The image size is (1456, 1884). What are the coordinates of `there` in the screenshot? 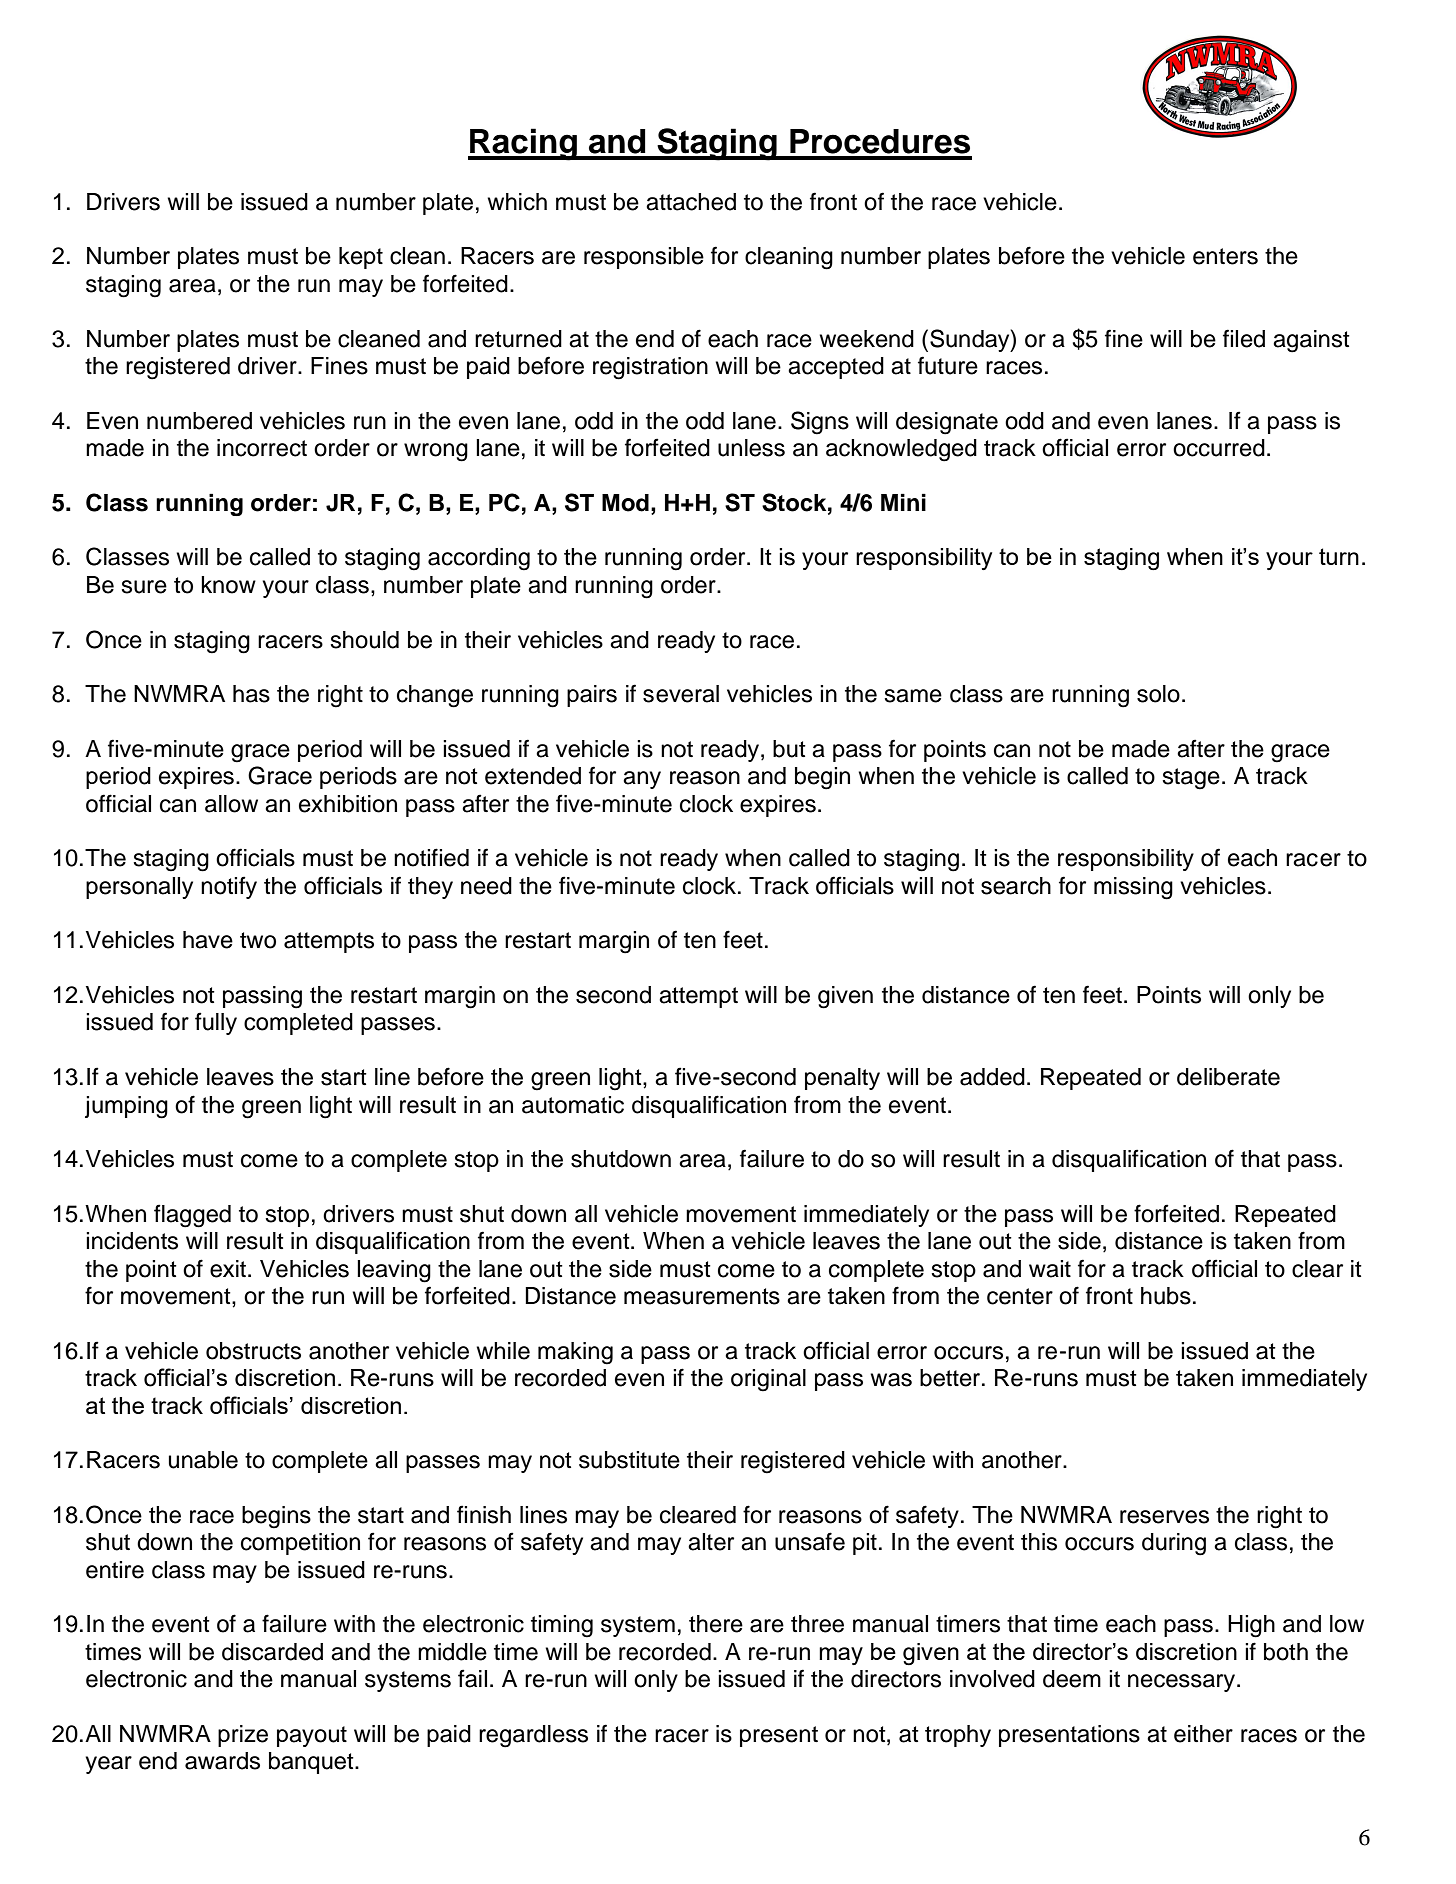 It's located at (716, 1624).
